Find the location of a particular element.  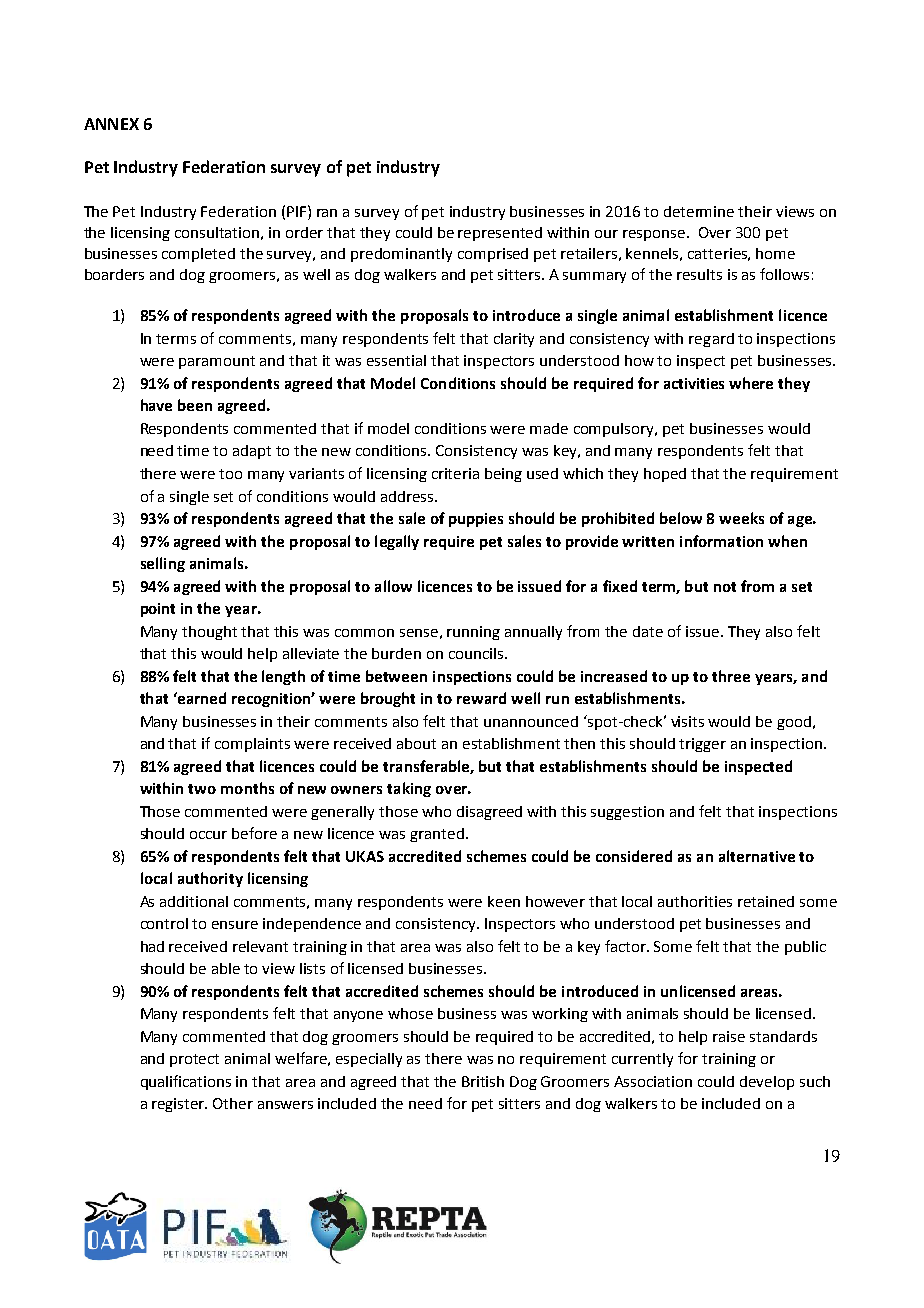

qualifications is located at coordinates (186, 1082).
